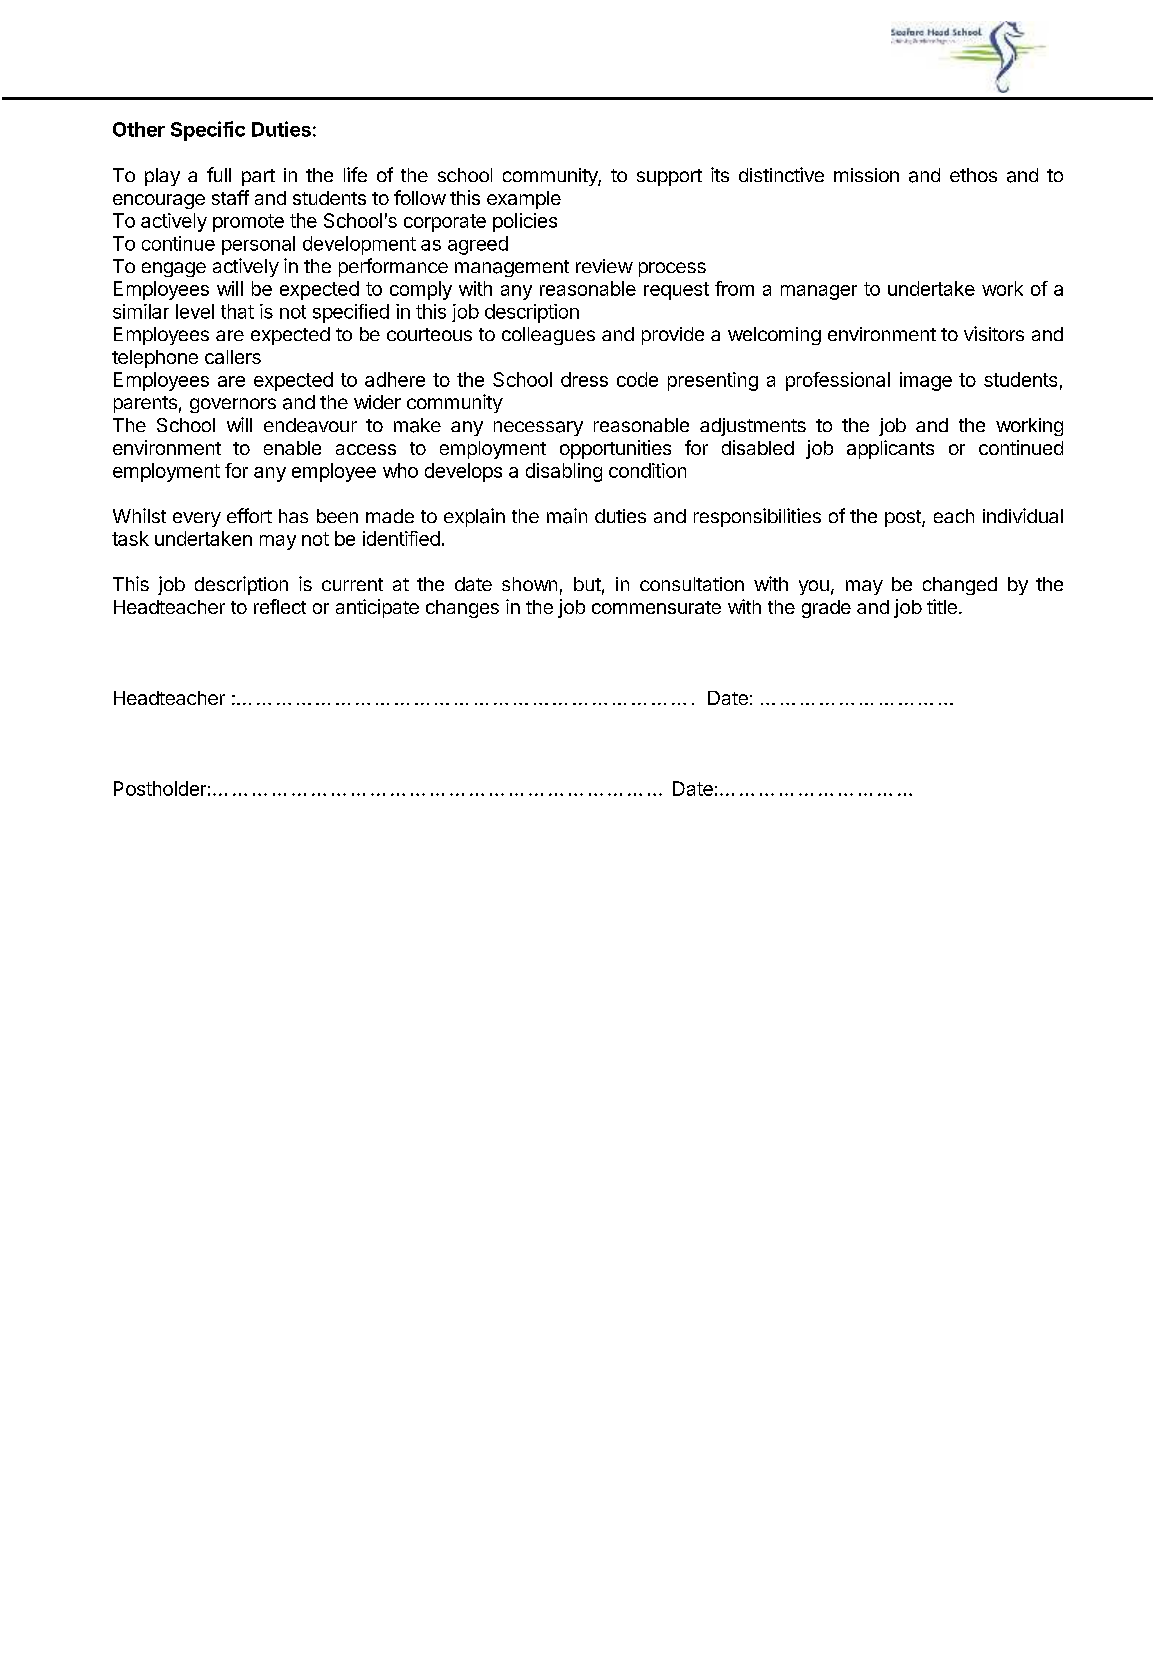  What do you see at coordinates (866, 175) in the document?
I see `mission` at bounding box center [866, 175].
